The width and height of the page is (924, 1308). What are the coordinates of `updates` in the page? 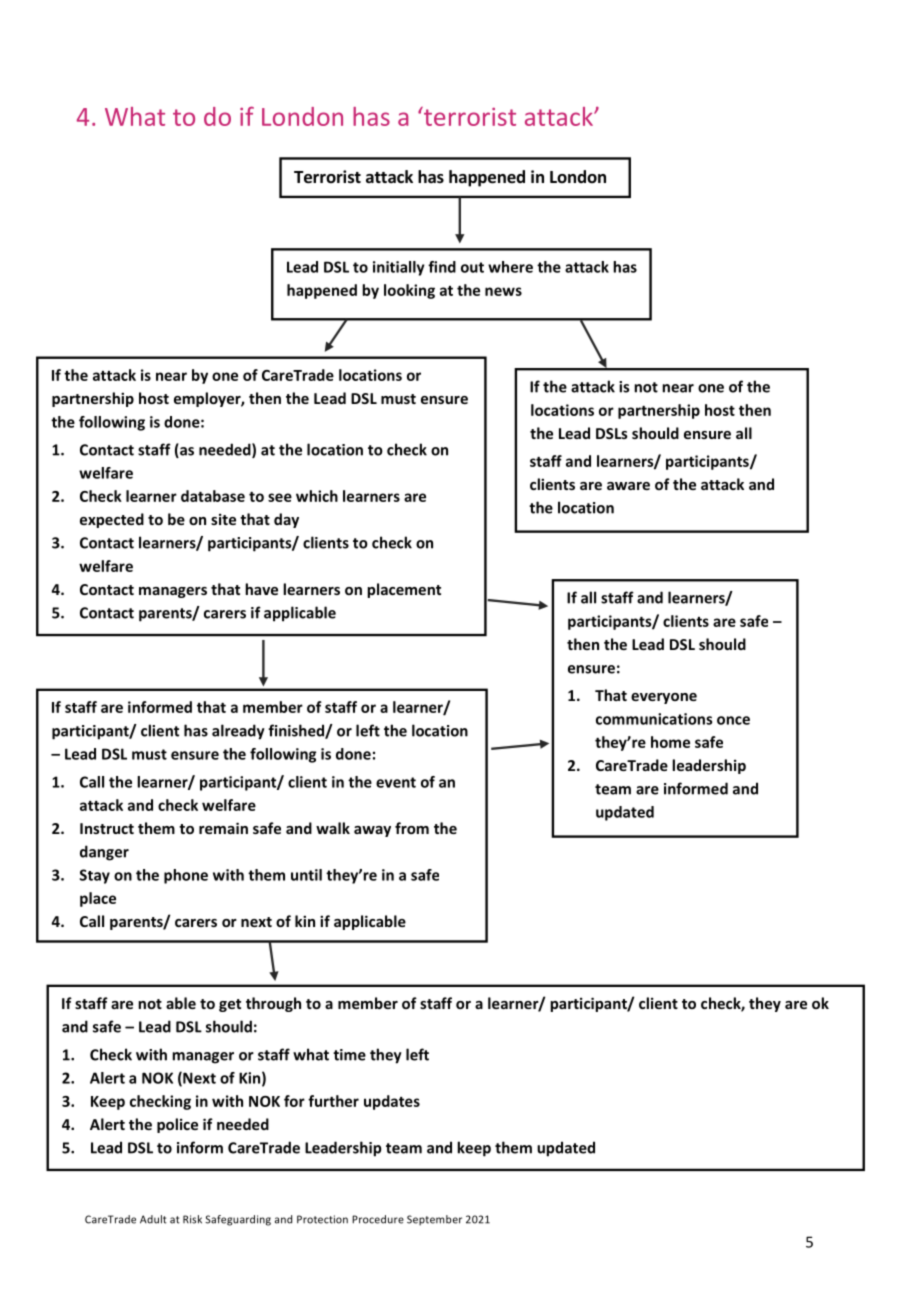 It's located at (392, 1102).
